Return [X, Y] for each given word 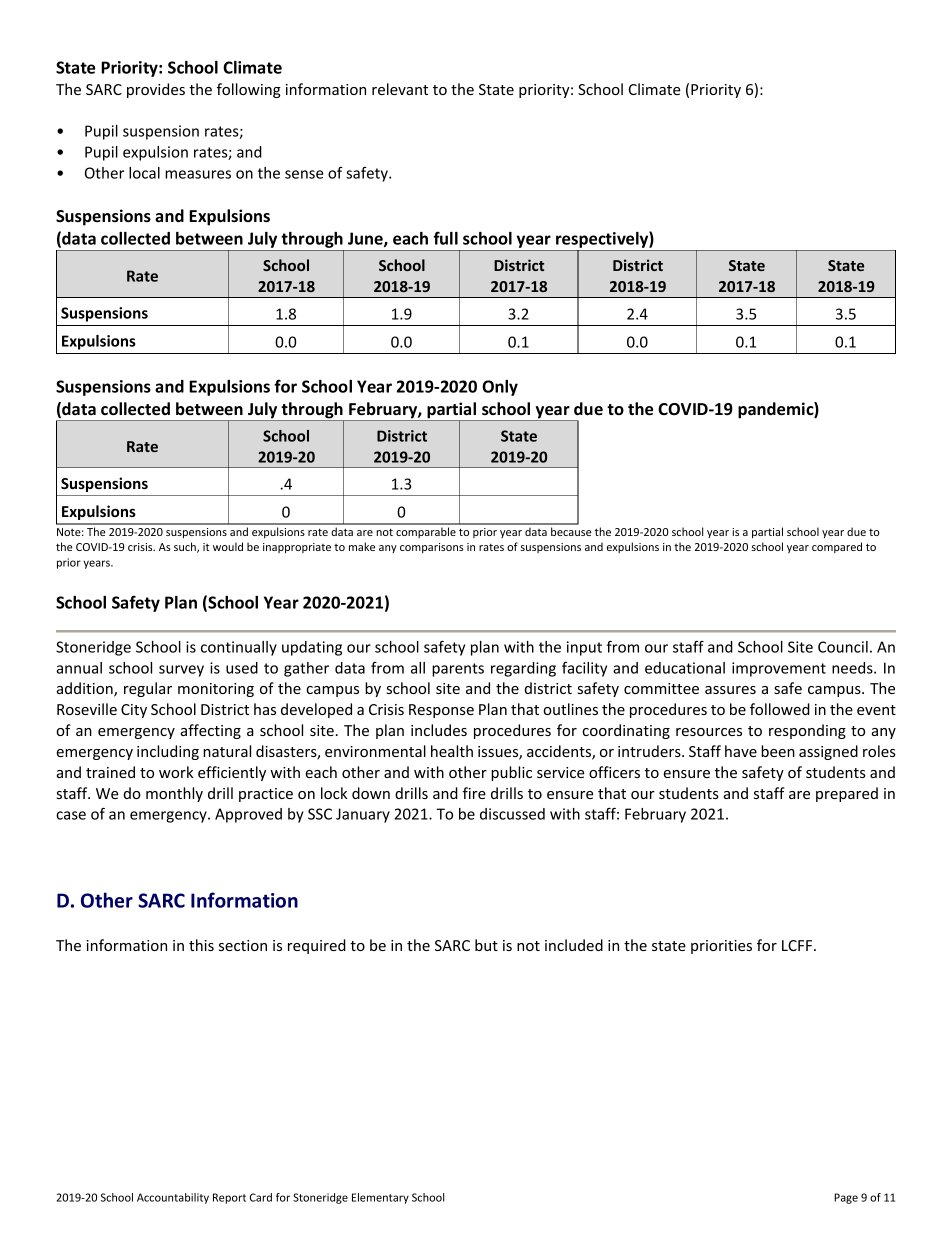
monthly [174, 794]
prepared [847, 794]
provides [156, 90]
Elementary [380, 1198]
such [186, 547]
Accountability [173, 1198]
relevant [400, 89]
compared [837, 547]
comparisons [432, 548]
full [445, 238]
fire [474, 793]
